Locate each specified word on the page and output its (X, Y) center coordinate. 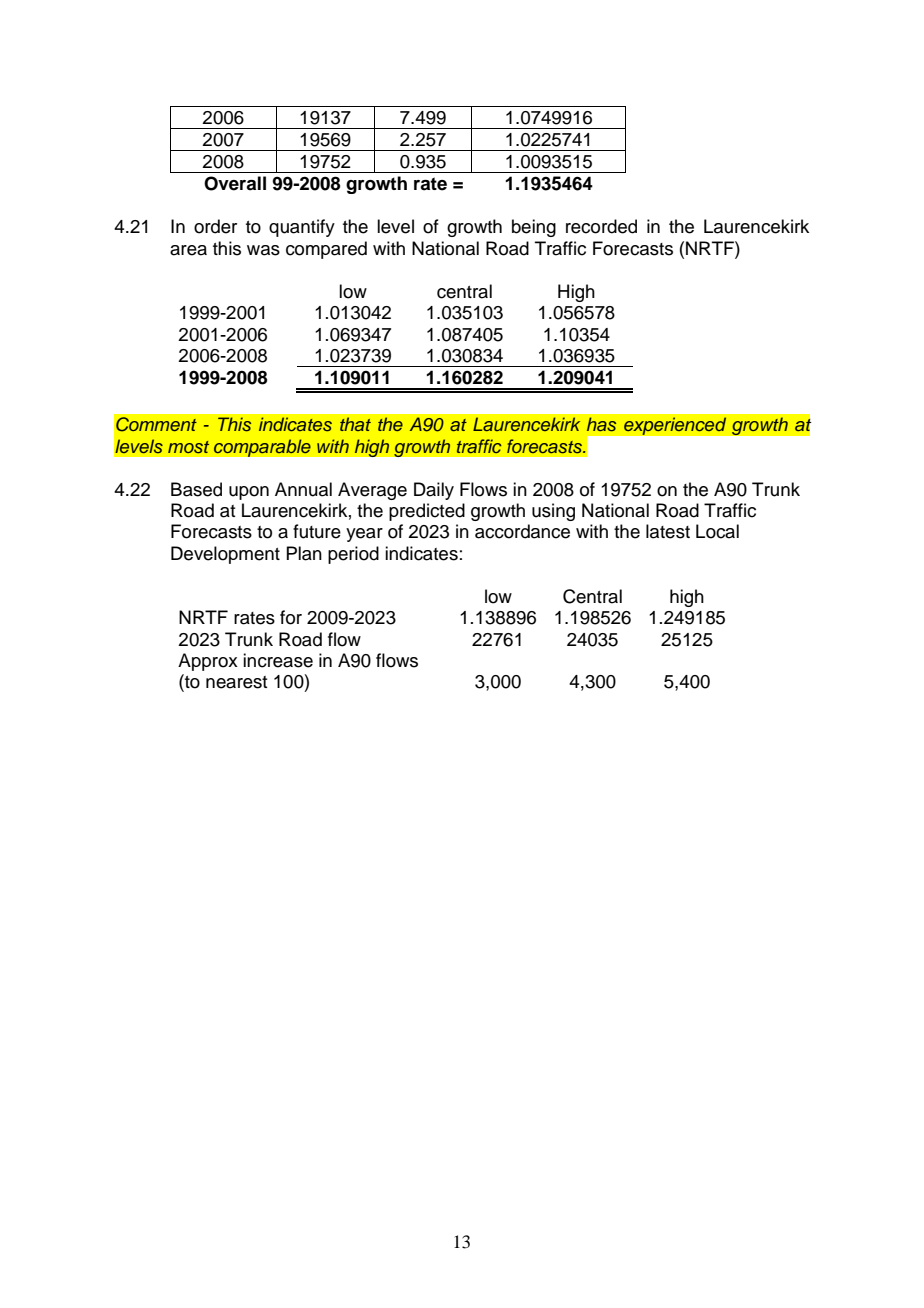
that (355, 424)
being (534, 228)
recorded (601, 226)
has (601, 424)
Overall (235, 183)
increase (278, 660)
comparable (262, 448)
